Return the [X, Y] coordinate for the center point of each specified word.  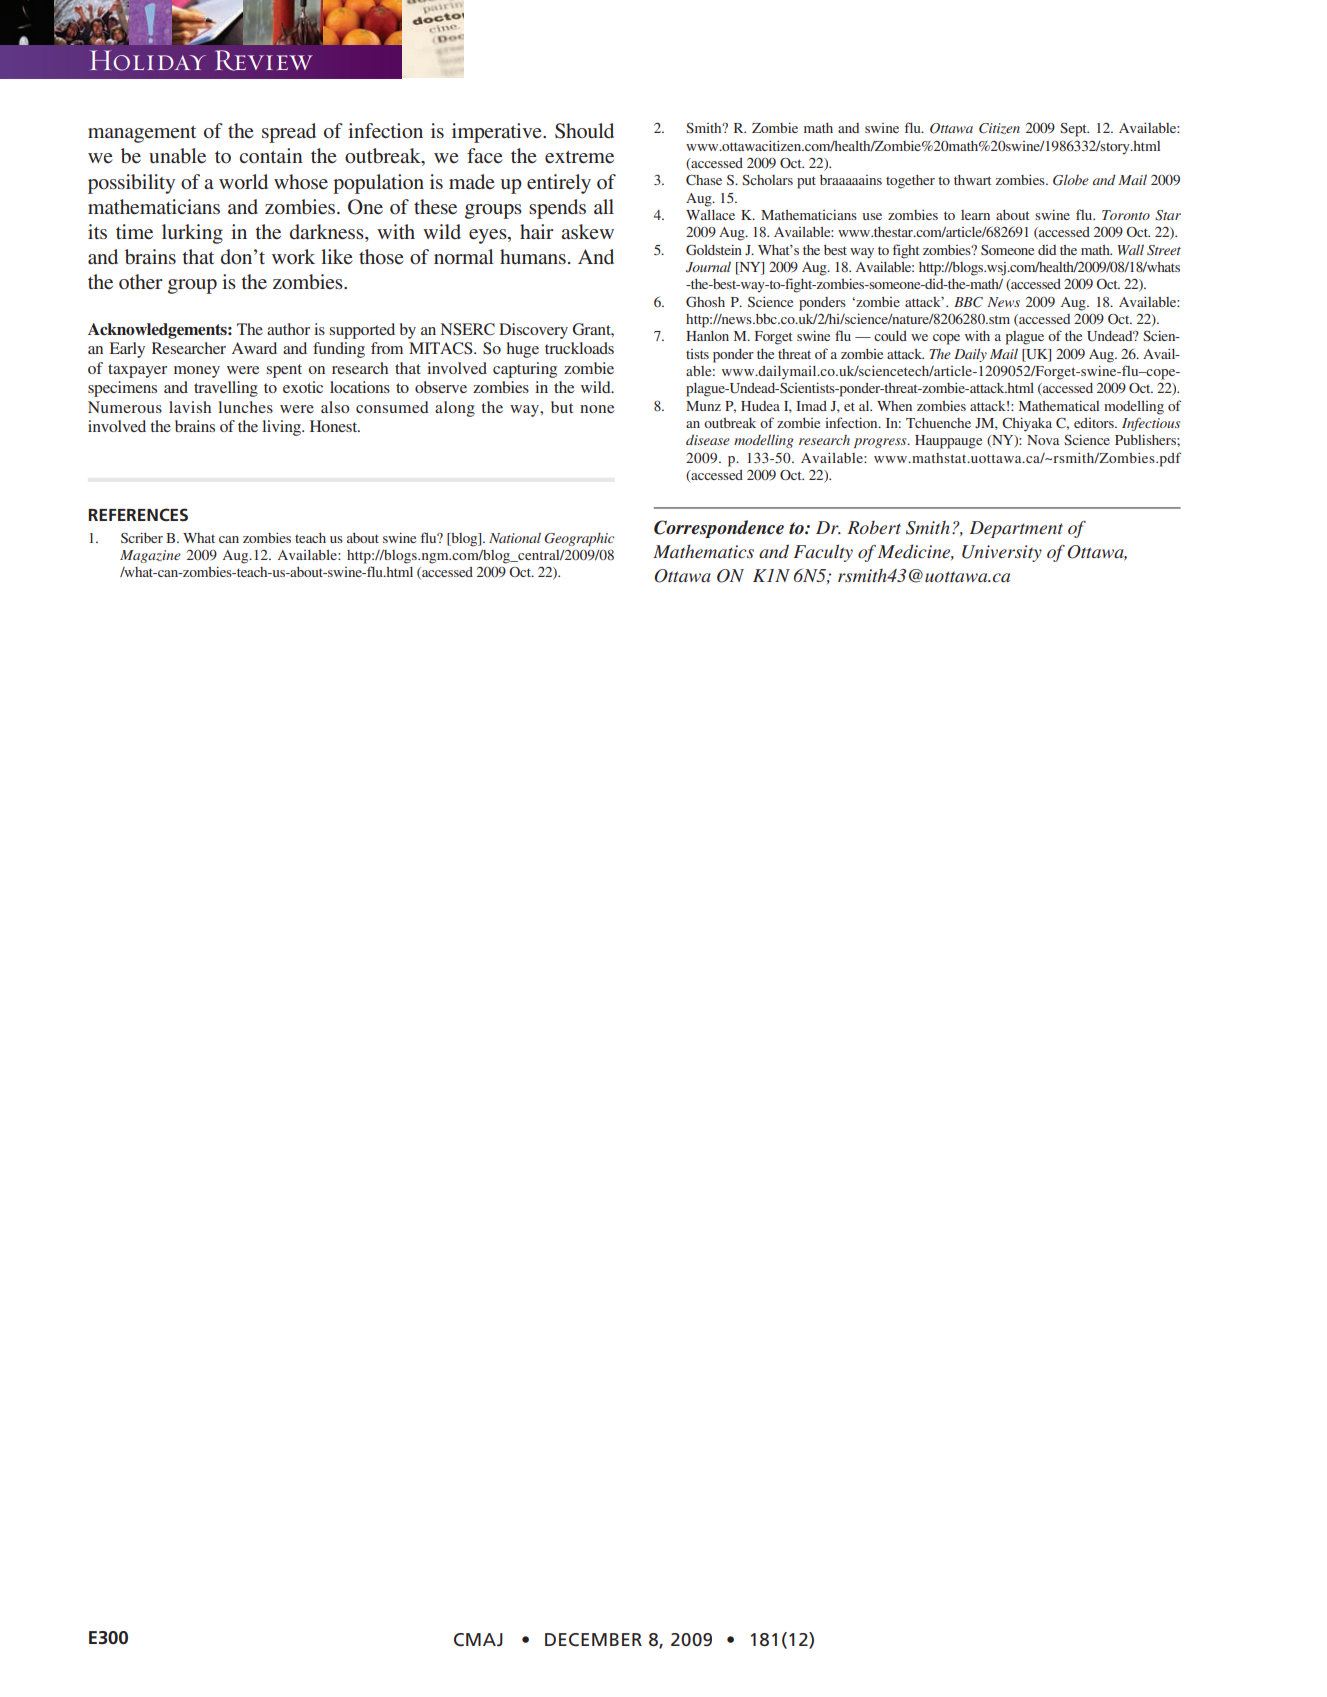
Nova [1043, 440]
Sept [1074, 130]
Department [1016, 529]
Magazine [150, 556]
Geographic [579, 539]
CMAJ [478, 1640]
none [597, 409]
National [515, 537]
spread [289, 133]
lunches [245, 407]
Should [584, 131]
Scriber [142, 537]
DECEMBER [593, 1640]
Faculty [823, 553]
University [1002, 553]
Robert [874, 527]
